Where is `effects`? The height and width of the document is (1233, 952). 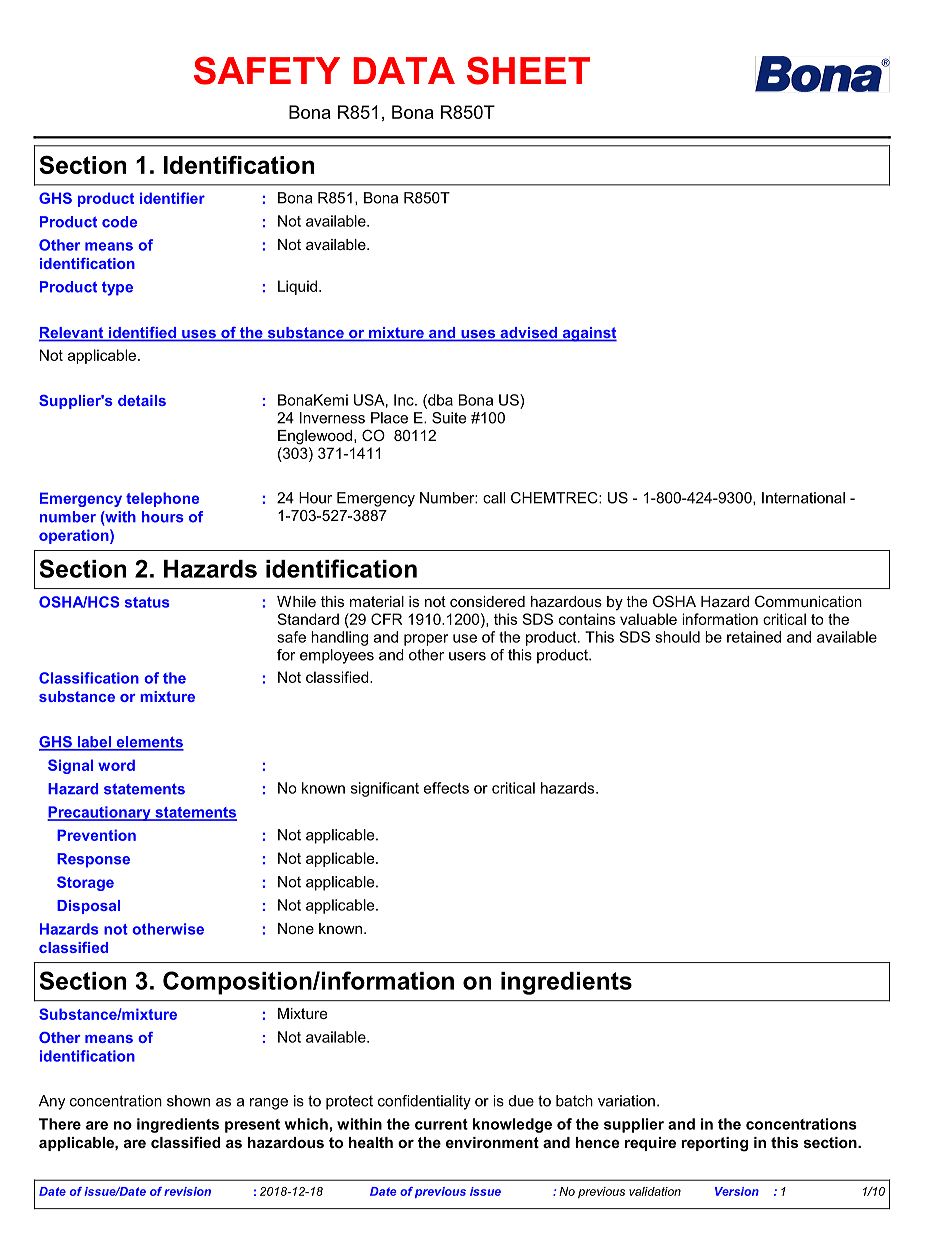
effects is located at coordinates (446, 788).
